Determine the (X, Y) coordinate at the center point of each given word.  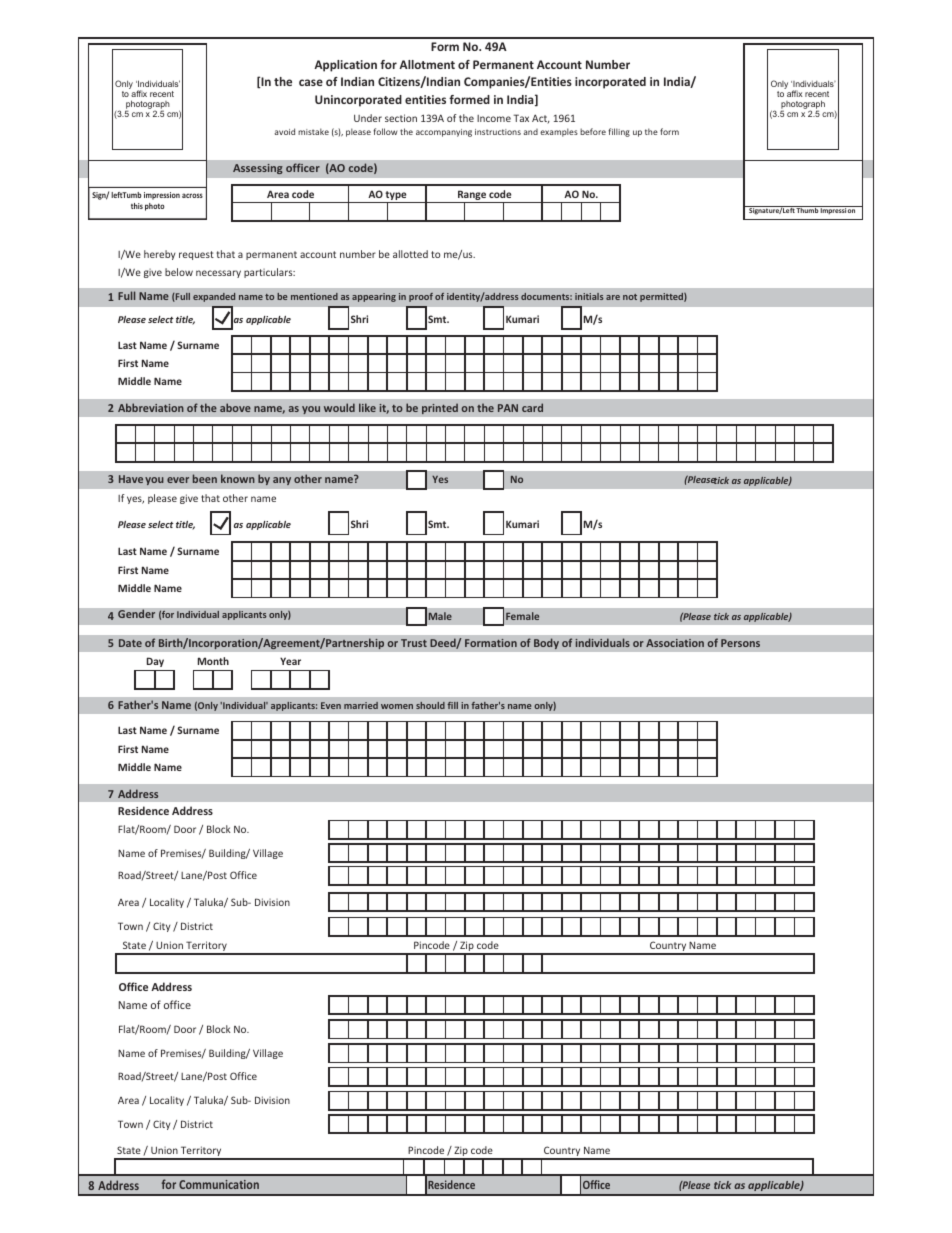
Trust (414, 643)
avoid (284, 131)
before (593, 131)
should (430, 705)
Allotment (427, 64)
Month (213, 661)
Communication (219, 1184)
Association (675, 643)
